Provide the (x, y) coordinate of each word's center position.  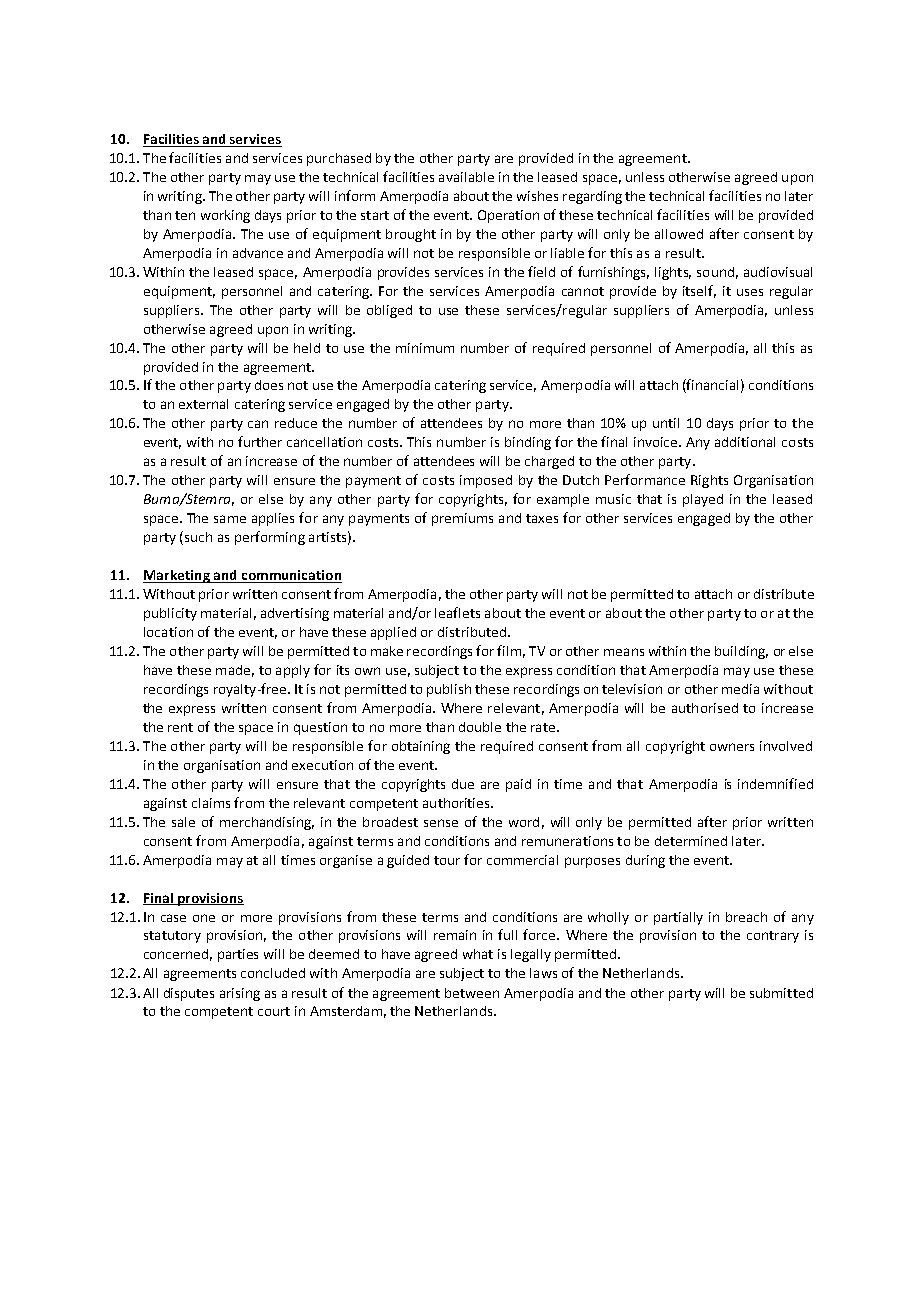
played (703, 500)
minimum (425, 348)
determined (691, 841)
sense (441, 823)
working (225, 216)
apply (293, 671)
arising (240, 994)
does (269, 385)
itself (699, 291)
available (466, 177)
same (230, 519)
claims (211, 803)
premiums (462, 519)
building (741, 652)
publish (449, 690)
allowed (679, 234)
